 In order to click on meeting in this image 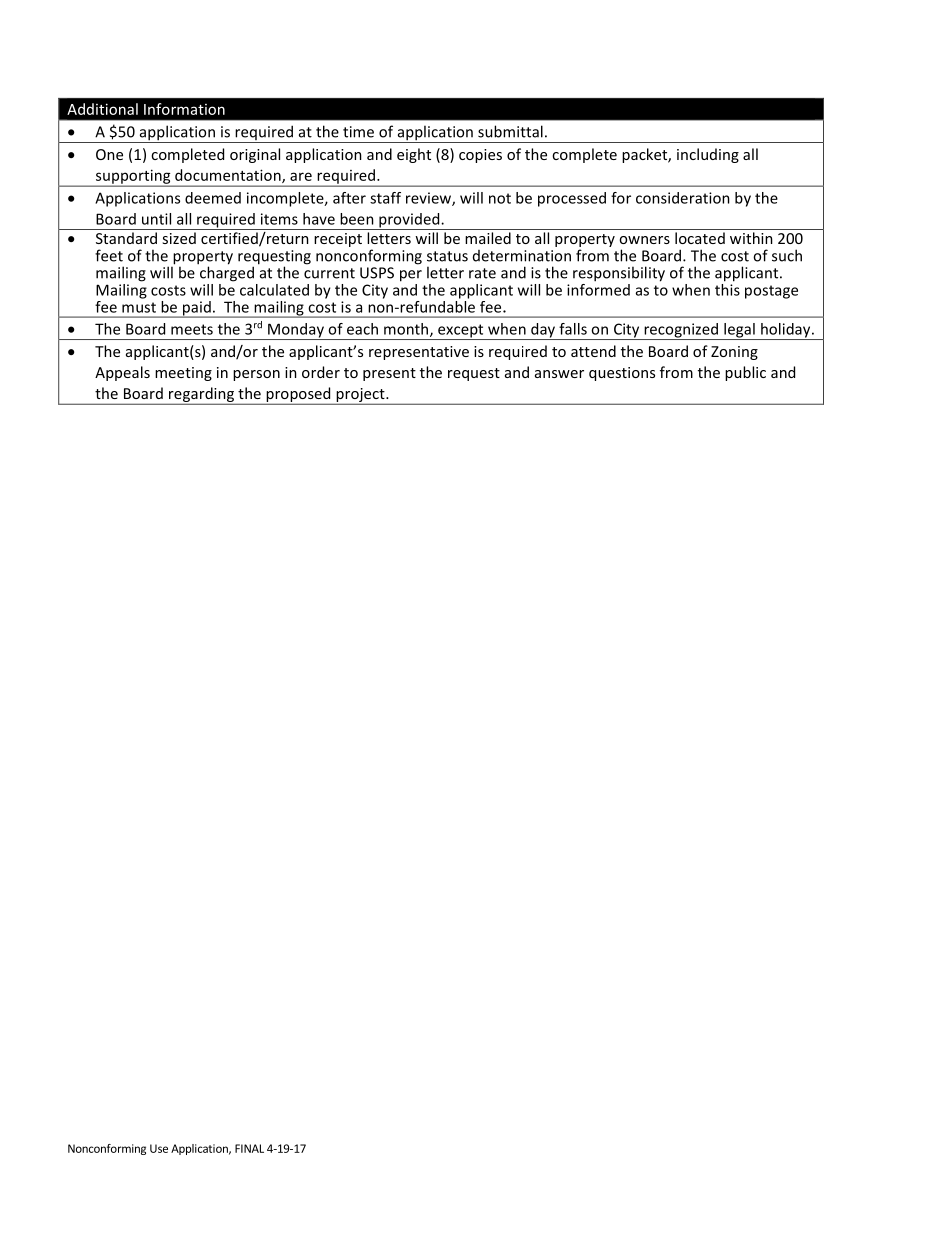, I will do `click(183, 374)`.
